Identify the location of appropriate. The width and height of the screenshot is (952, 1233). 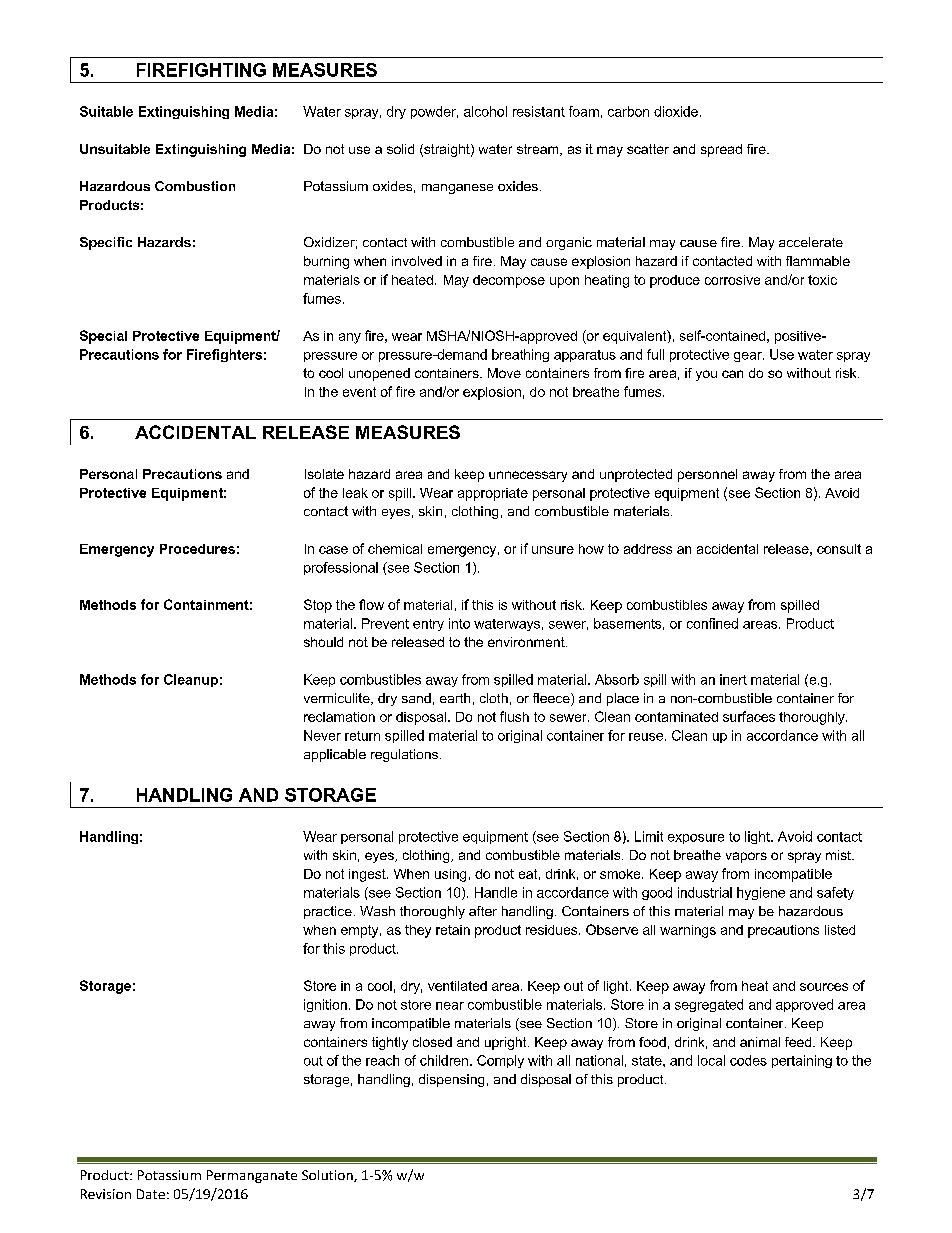
(493, 494).
